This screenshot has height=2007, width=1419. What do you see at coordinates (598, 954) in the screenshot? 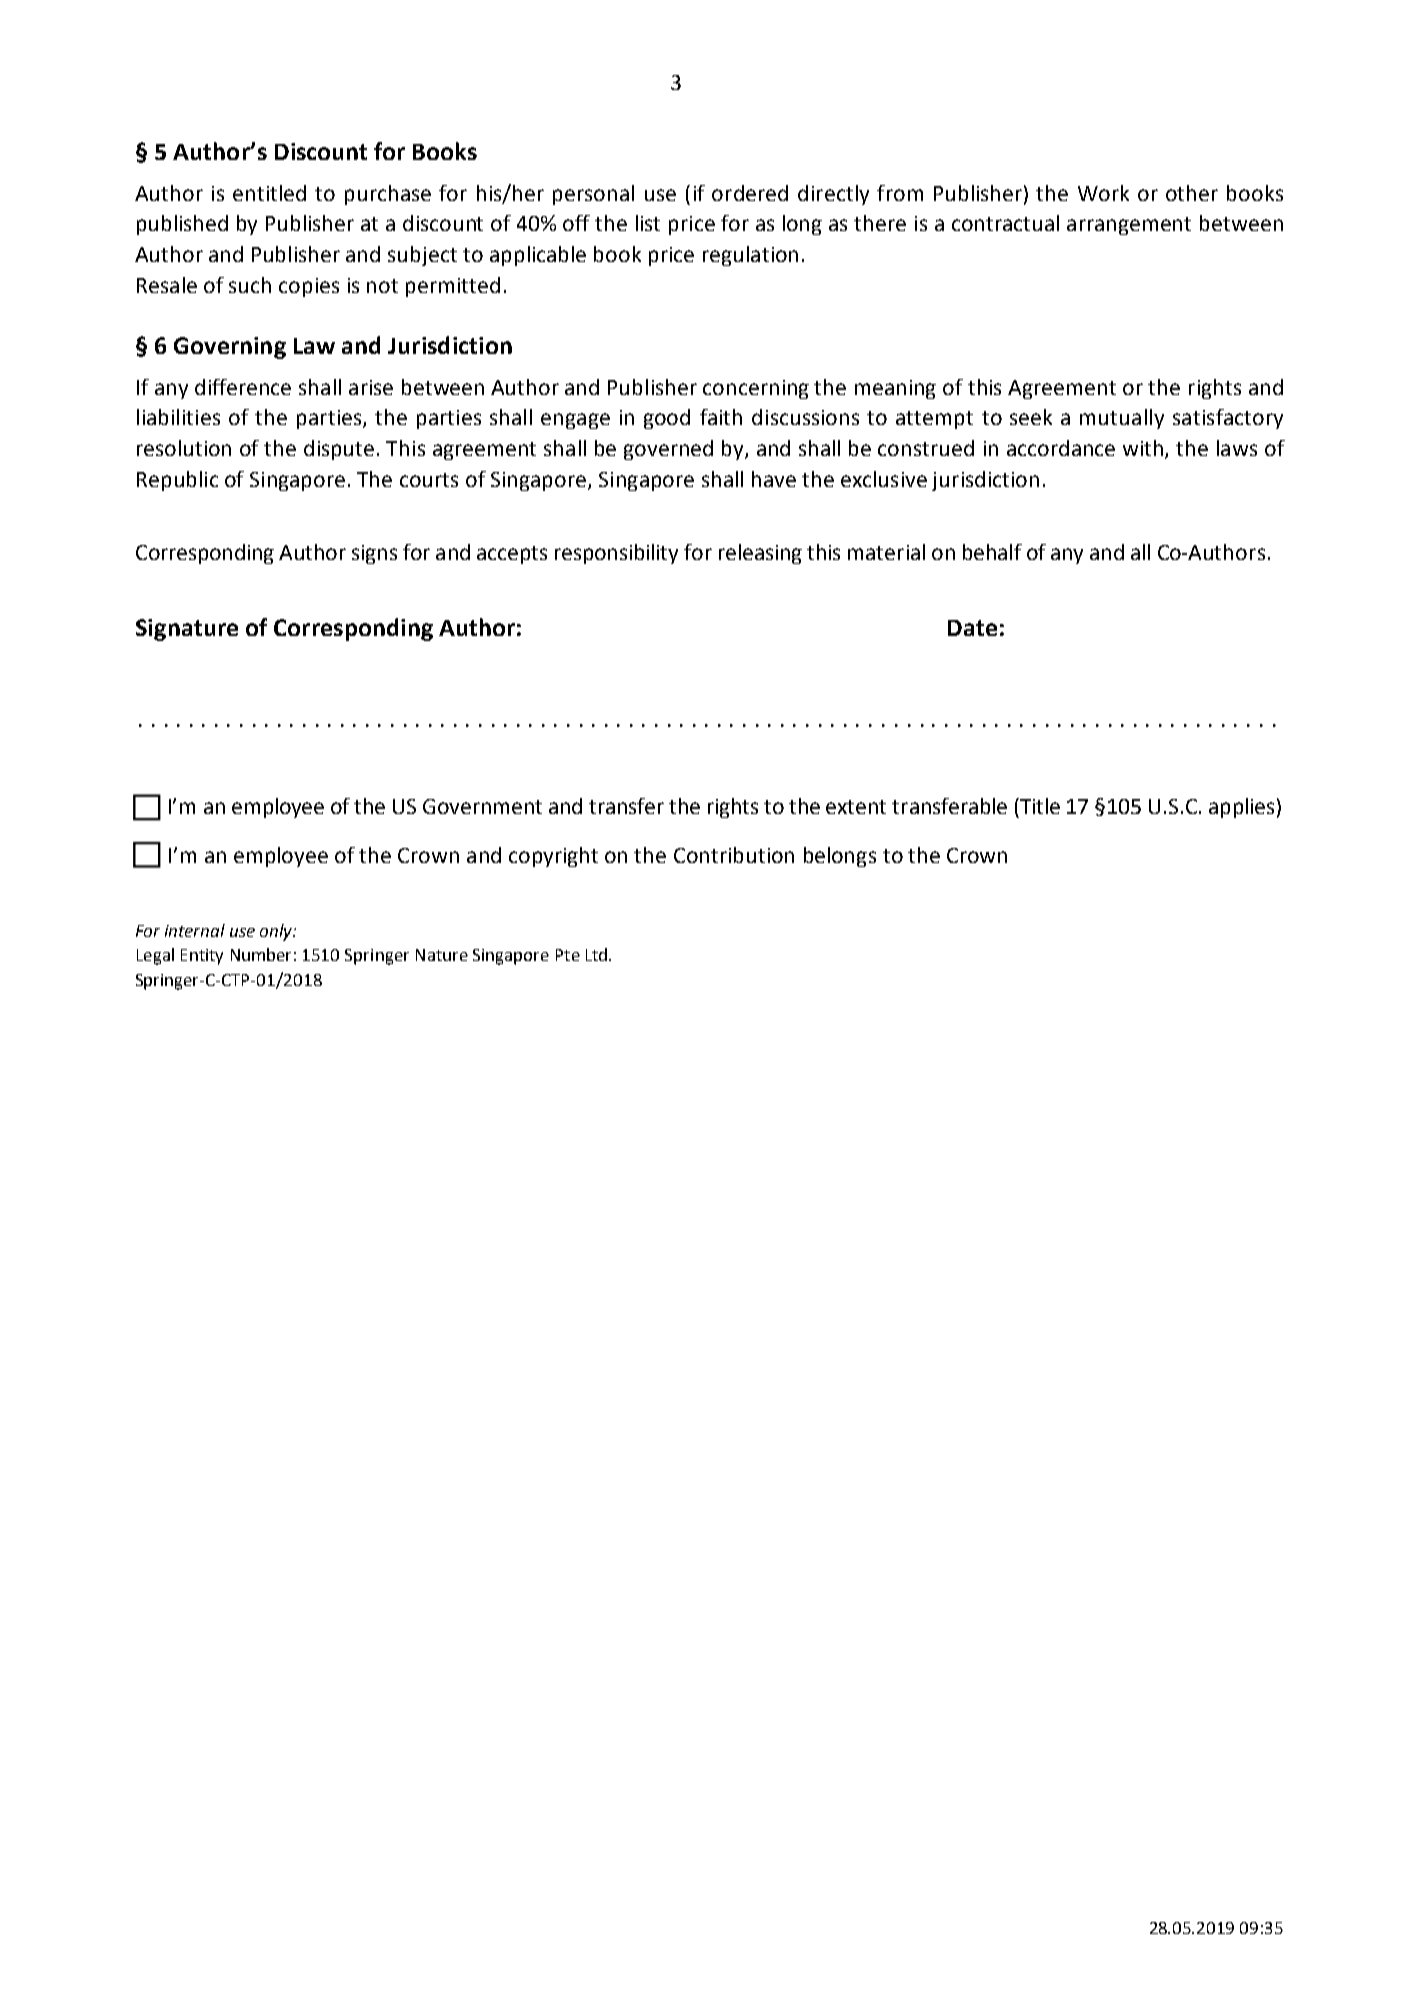
I see `Ltd` at bounding box center [598, 954].
